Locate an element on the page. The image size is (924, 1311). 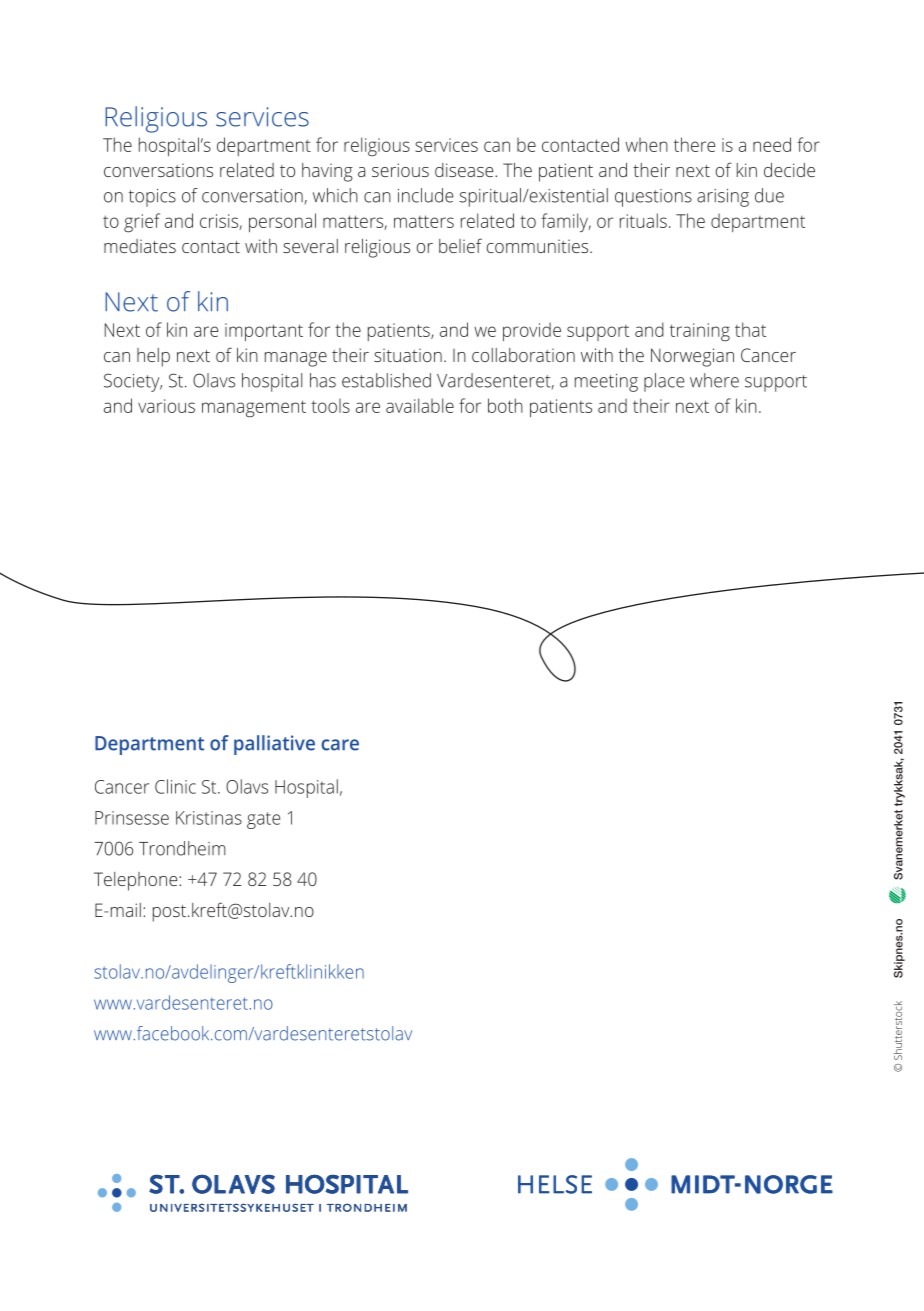
Telephone is located at coordinates (137, 881).
